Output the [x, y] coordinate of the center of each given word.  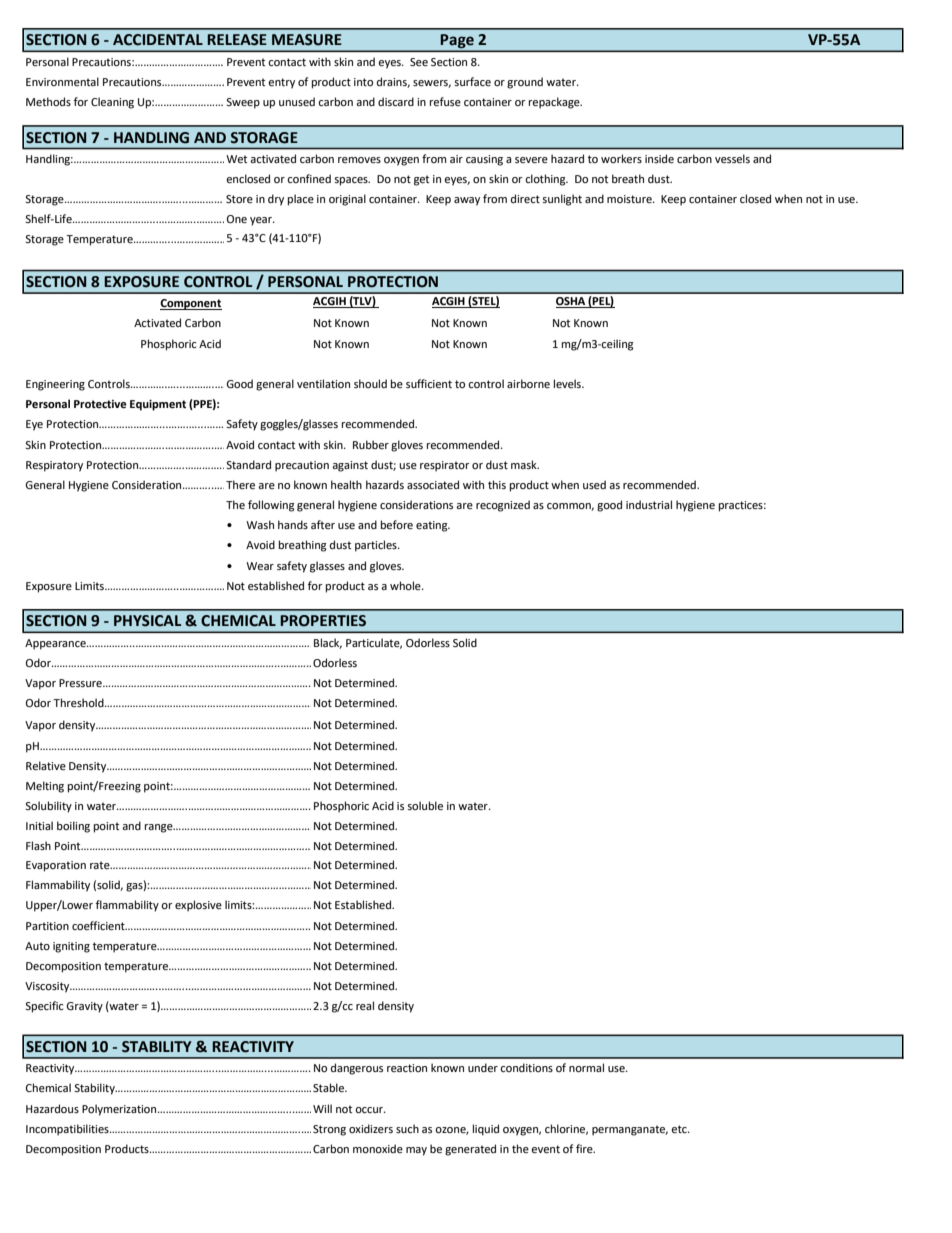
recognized [503, 506]
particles [377, 546]
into [363, 82]
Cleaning [112, 103]
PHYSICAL [147, 621]
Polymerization [120, 1110]
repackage [555, 103]
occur [370, 1110]
